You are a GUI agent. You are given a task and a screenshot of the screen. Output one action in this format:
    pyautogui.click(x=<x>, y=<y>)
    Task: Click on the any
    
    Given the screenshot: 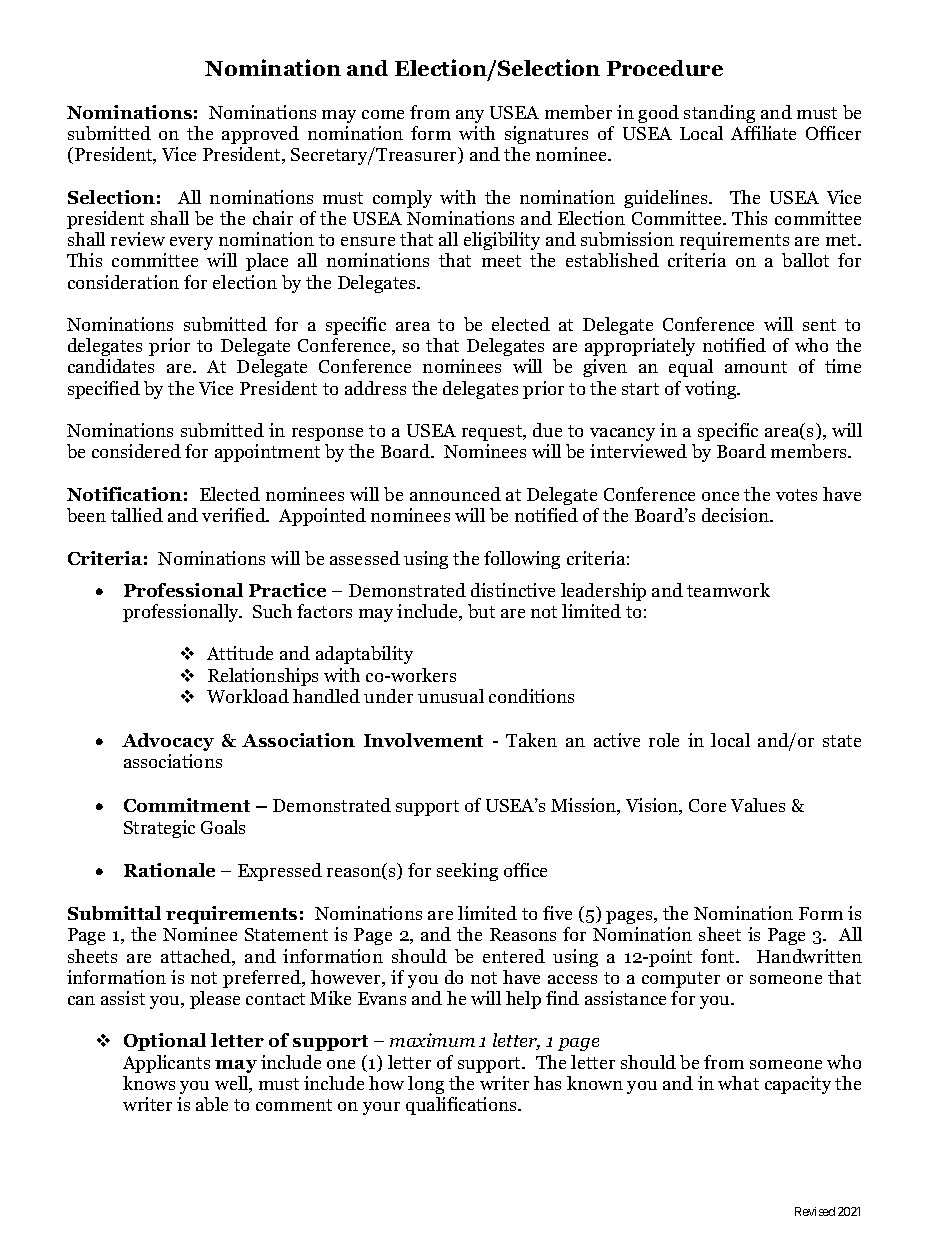 What is the action you would take?
    pyautogui.click(x=470, y=116)
